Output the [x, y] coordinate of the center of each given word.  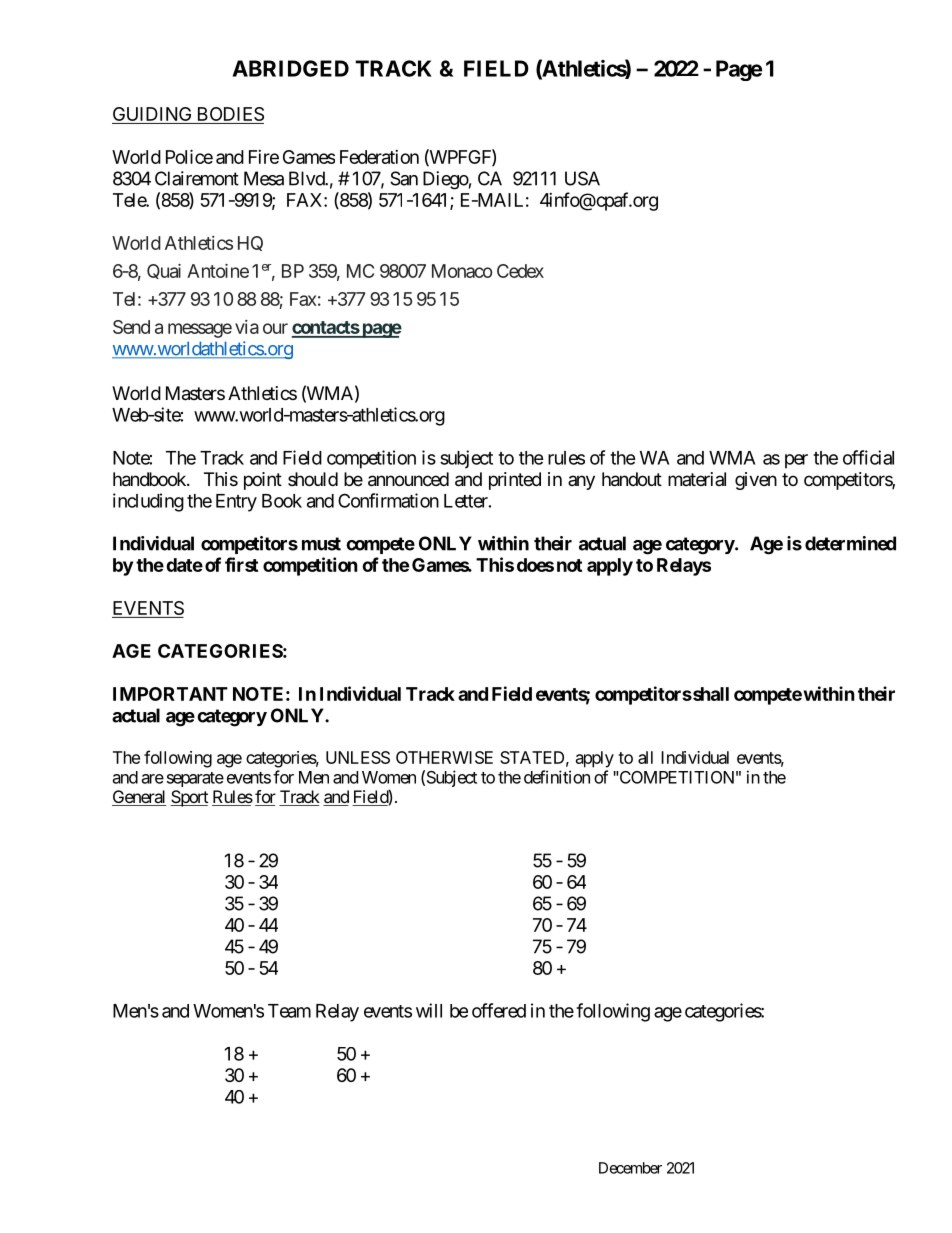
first [241, 564]
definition [557, 777]
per [796, 461]
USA [582, 178]
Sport [189, 798]
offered [499, 1010]
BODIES [229, 115]
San [404, 178]
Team [289, 1011]
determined [850, 543]
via [247, 327]
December [630, 1168]
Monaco [462, 271]
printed [515, 481]
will [429, 1010]
